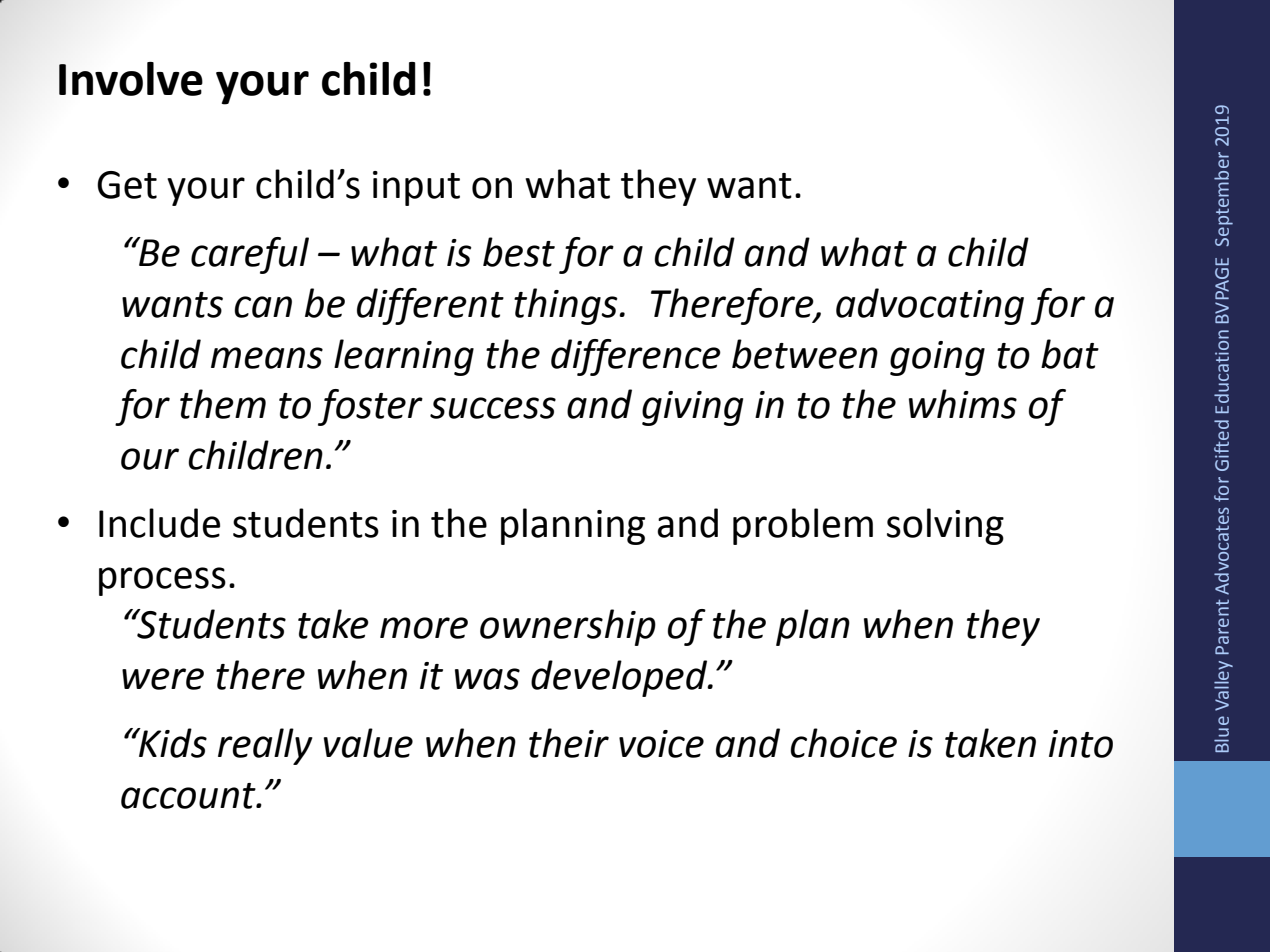 The height and width of the screenshot is (952, 1270). Describe the element at coordinates (416, 188) in the screenshot. I see `input` at that location.
